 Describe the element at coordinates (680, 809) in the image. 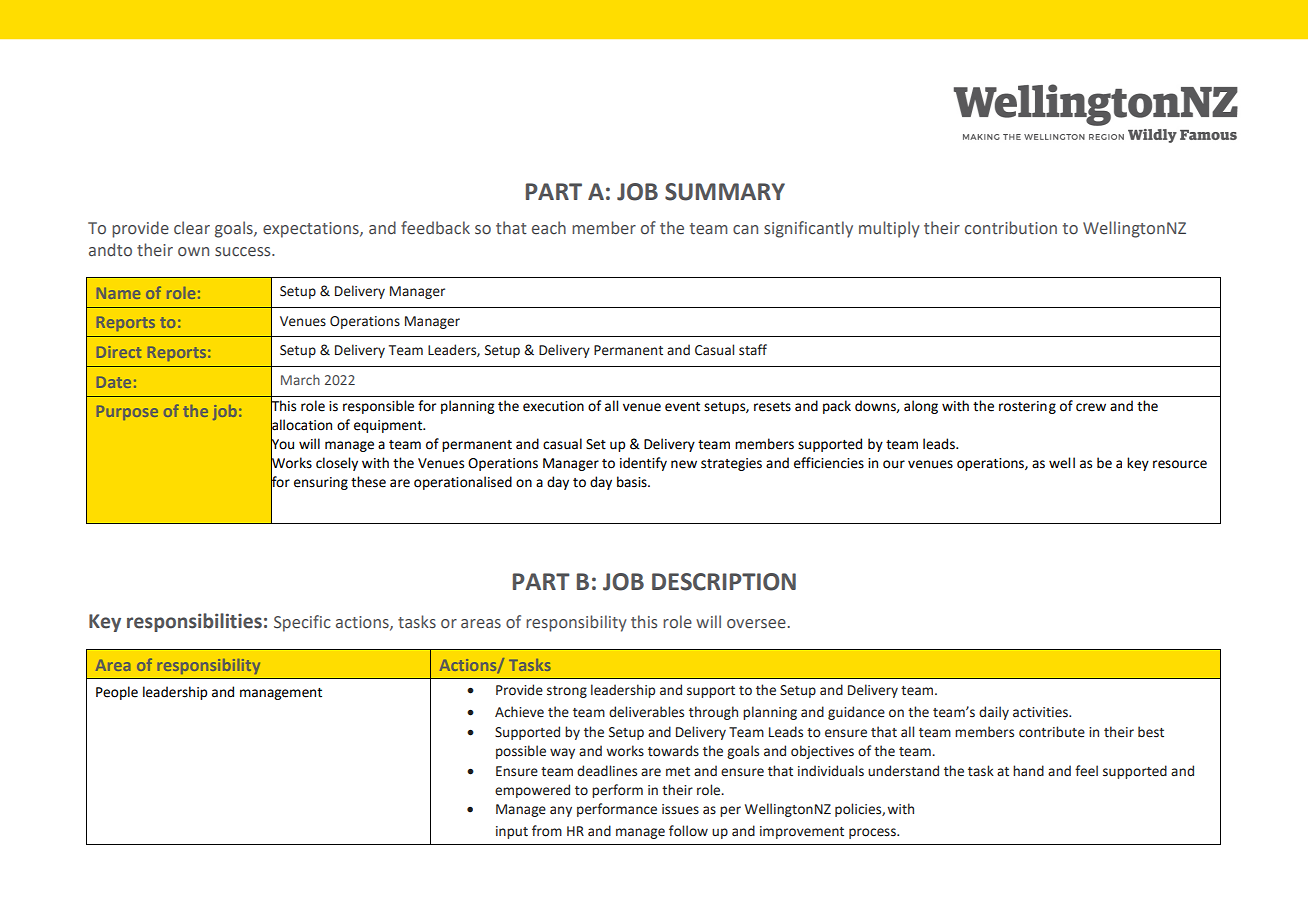

I see `issues` at that location.
